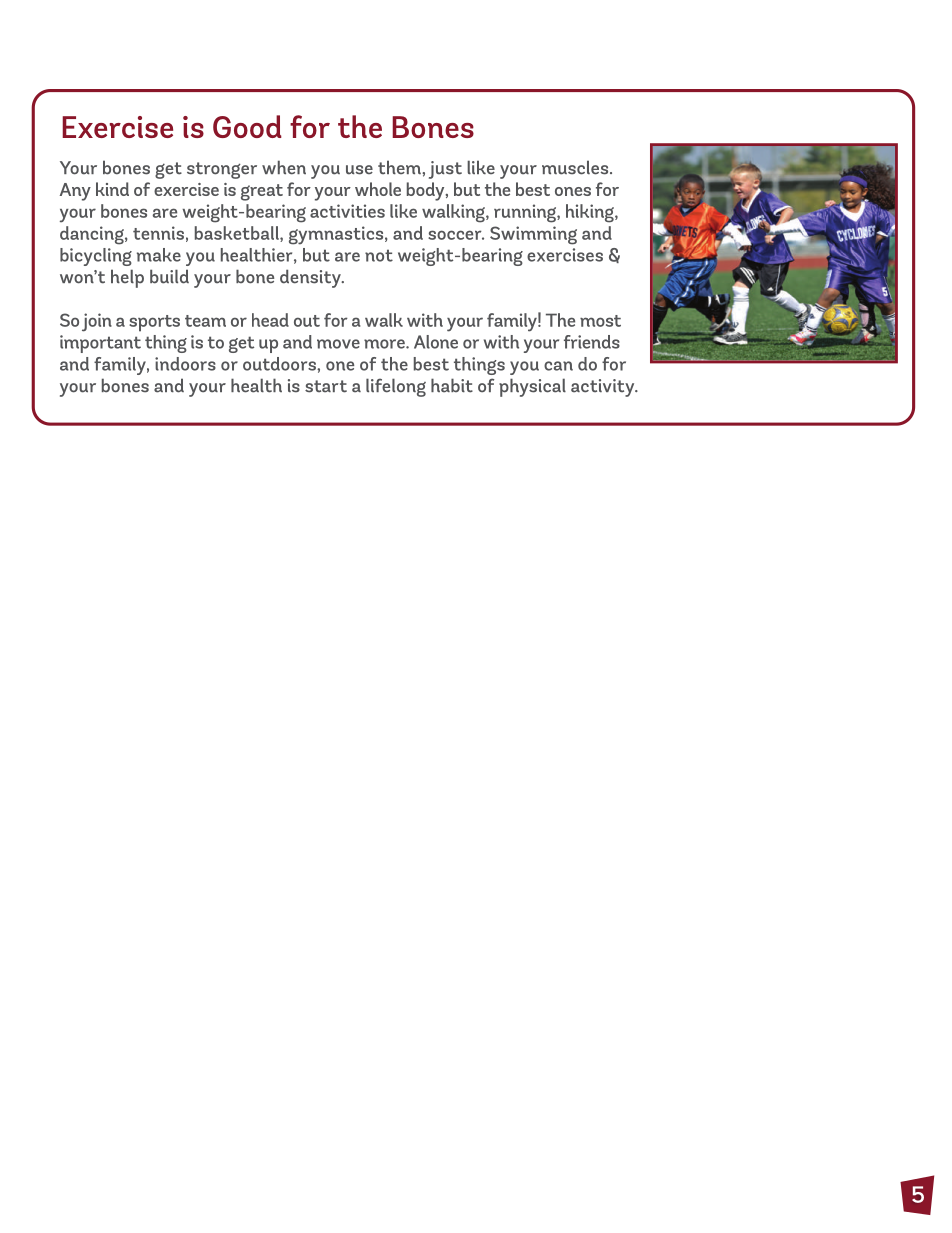 The height and width of the screenshot is (1233, 952). Describe the element at coordinates (379, 255) in the screenshot. I see `not` at that location.
